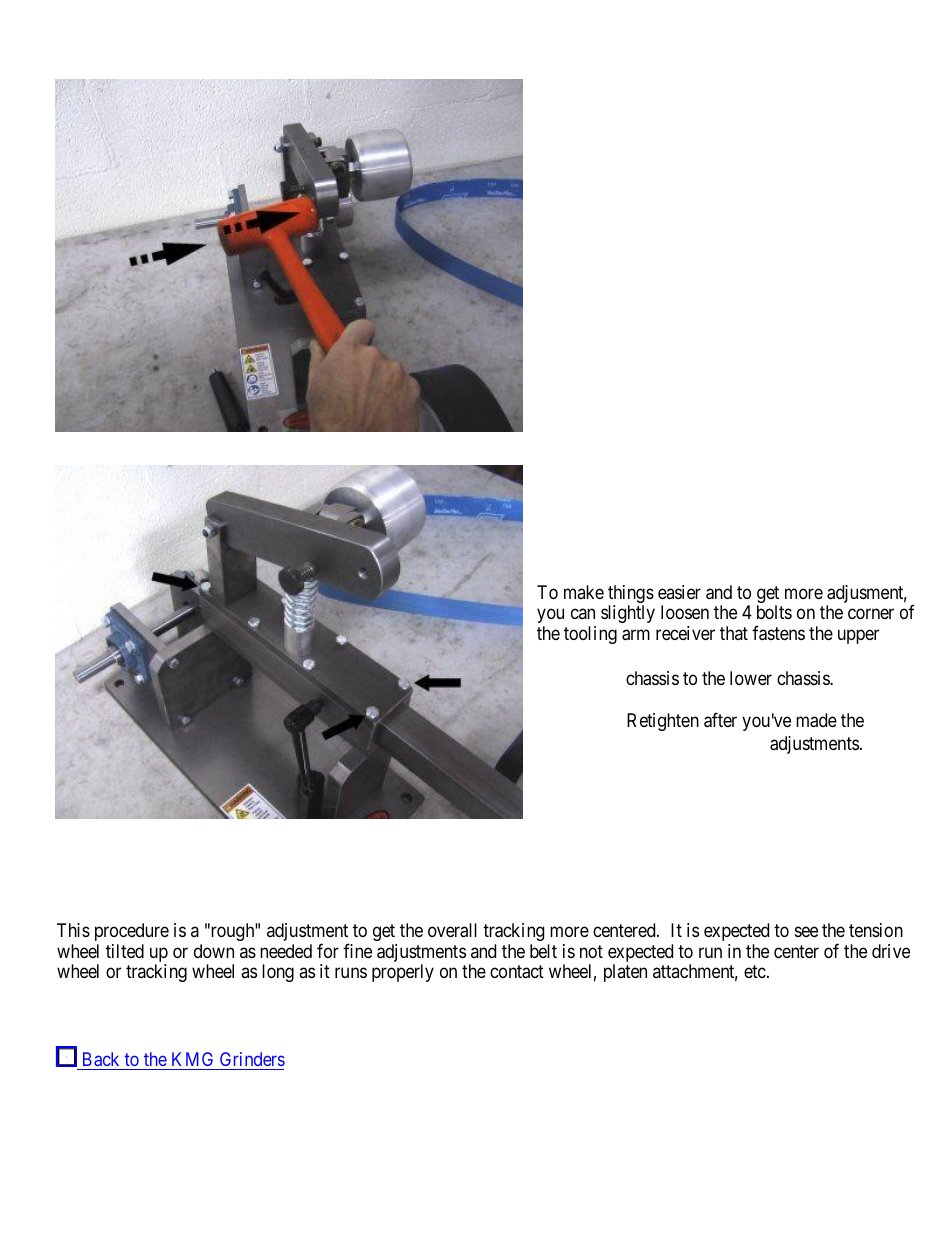  Describe the element at coordinates (774, 612) in the image. I see `bolts` at that location.
